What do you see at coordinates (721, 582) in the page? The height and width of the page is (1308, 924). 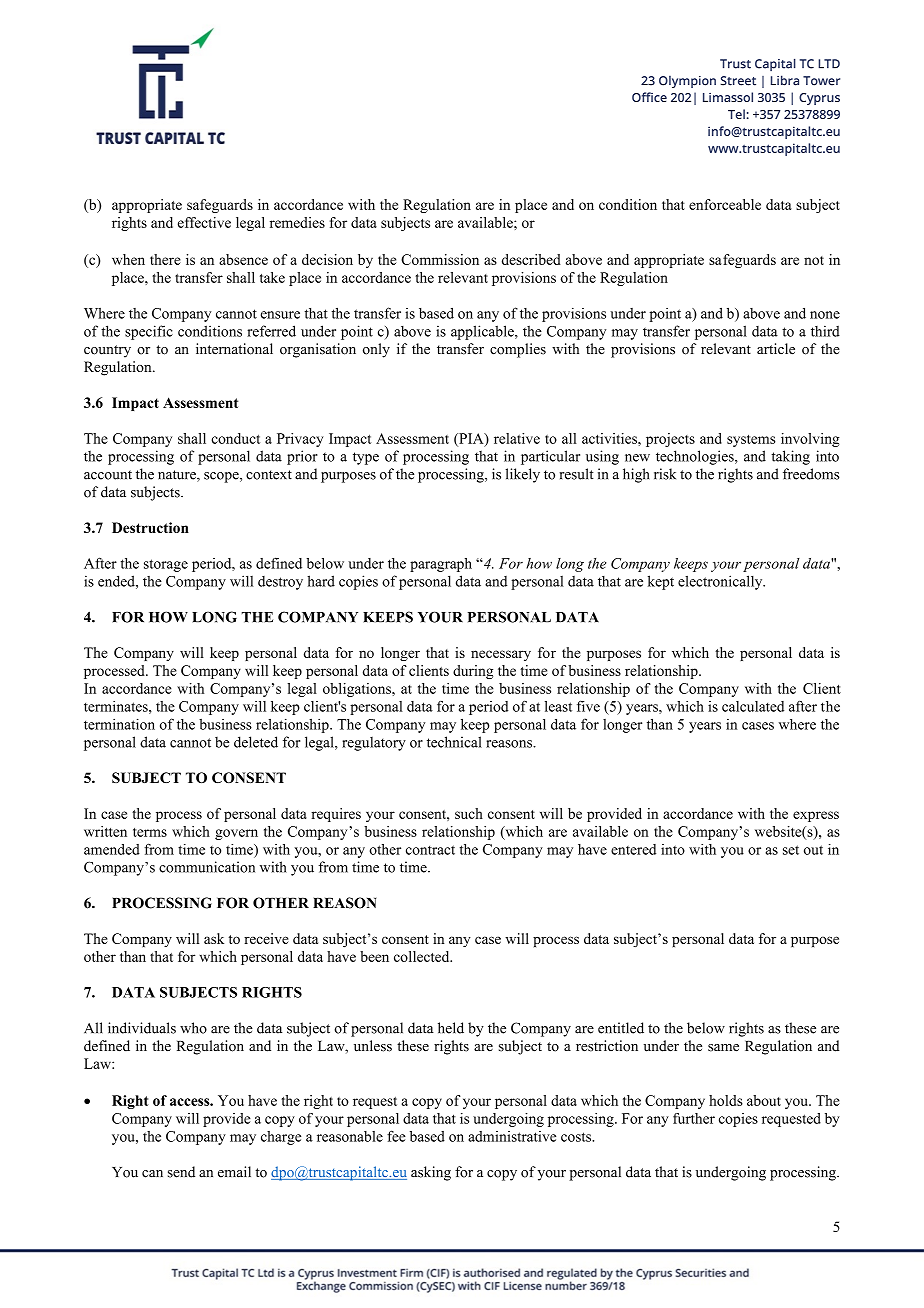 I see `electronically` at bounding box center [721, 582].
